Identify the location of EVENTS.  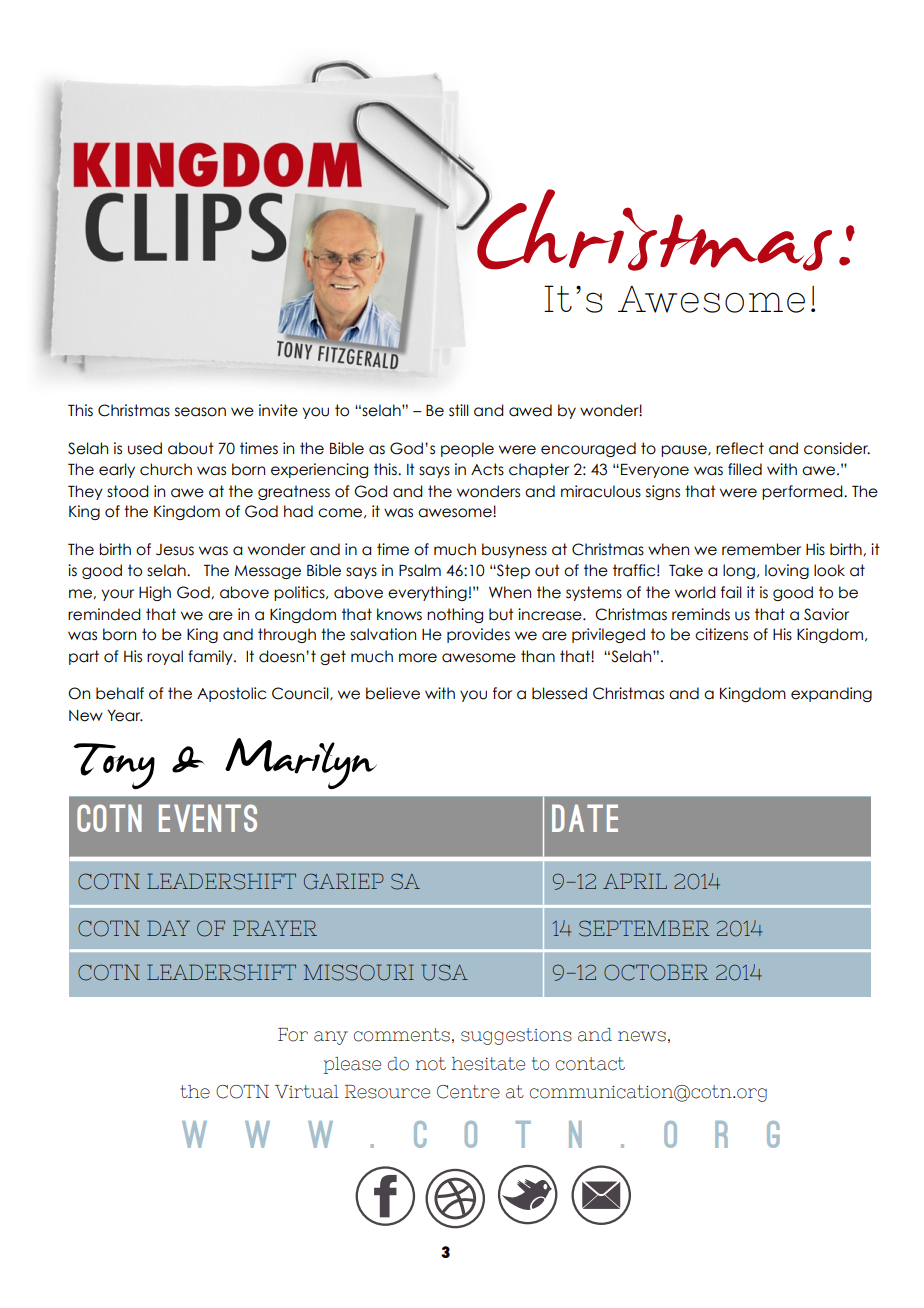
(208, 818).
